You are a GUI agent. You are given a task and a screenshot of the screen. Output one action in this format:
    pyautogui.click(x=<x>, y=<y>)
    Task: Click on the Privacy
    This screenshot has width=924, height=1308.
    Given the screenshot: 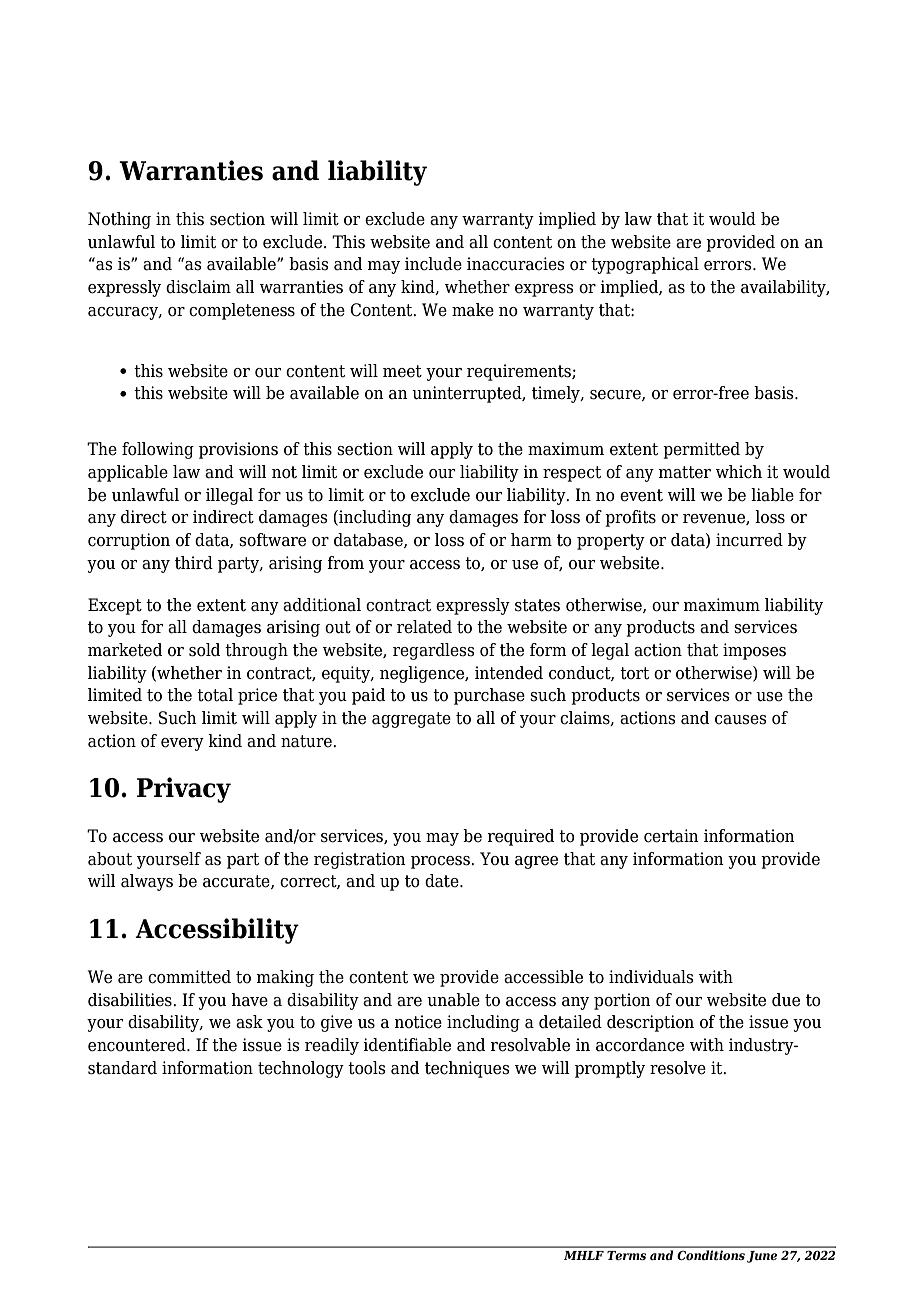 What is the action you would take?
    pyautogui.click(x=184, y=790)
